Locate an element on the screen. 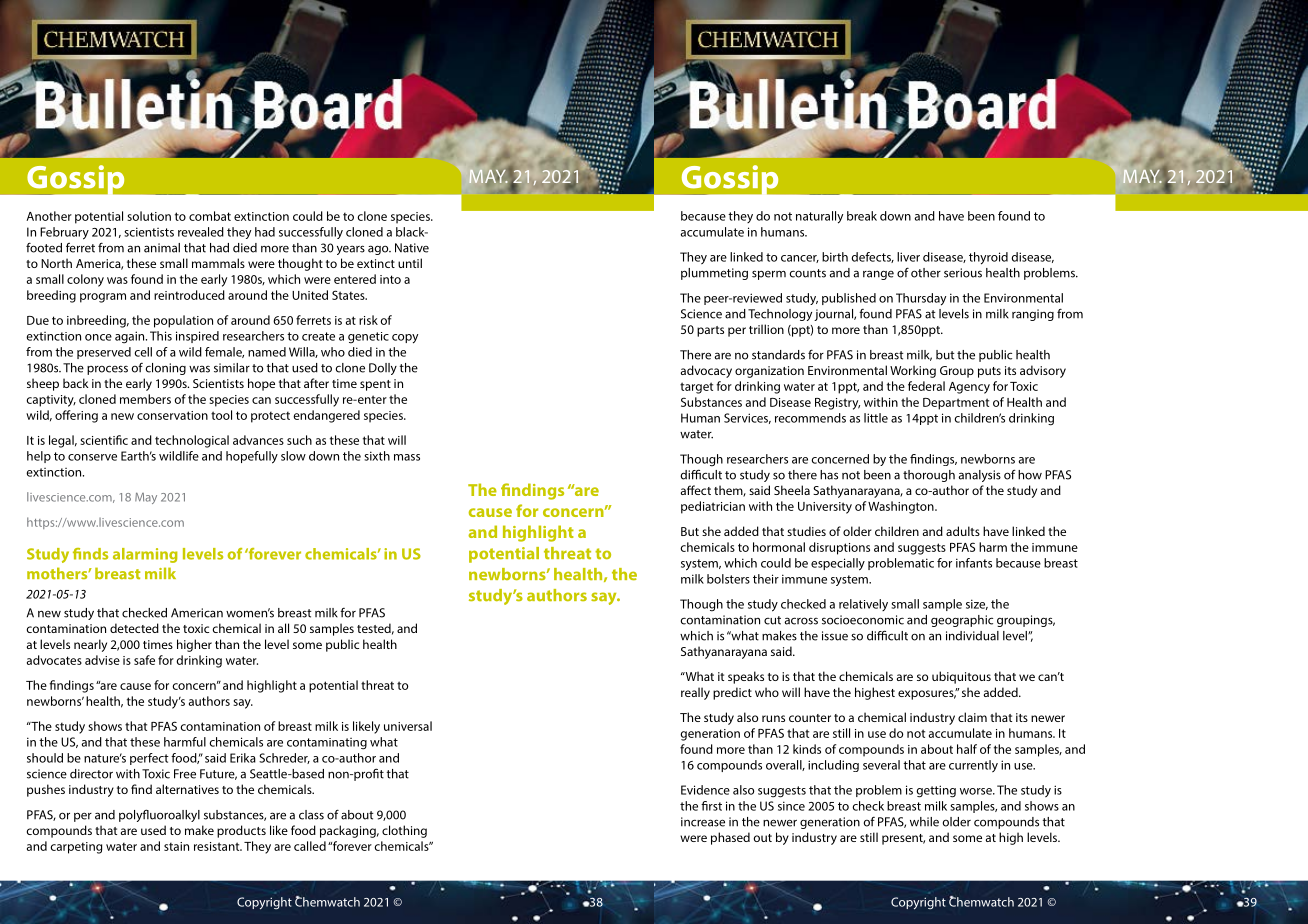  cut is located at coordinates (772, 620).
